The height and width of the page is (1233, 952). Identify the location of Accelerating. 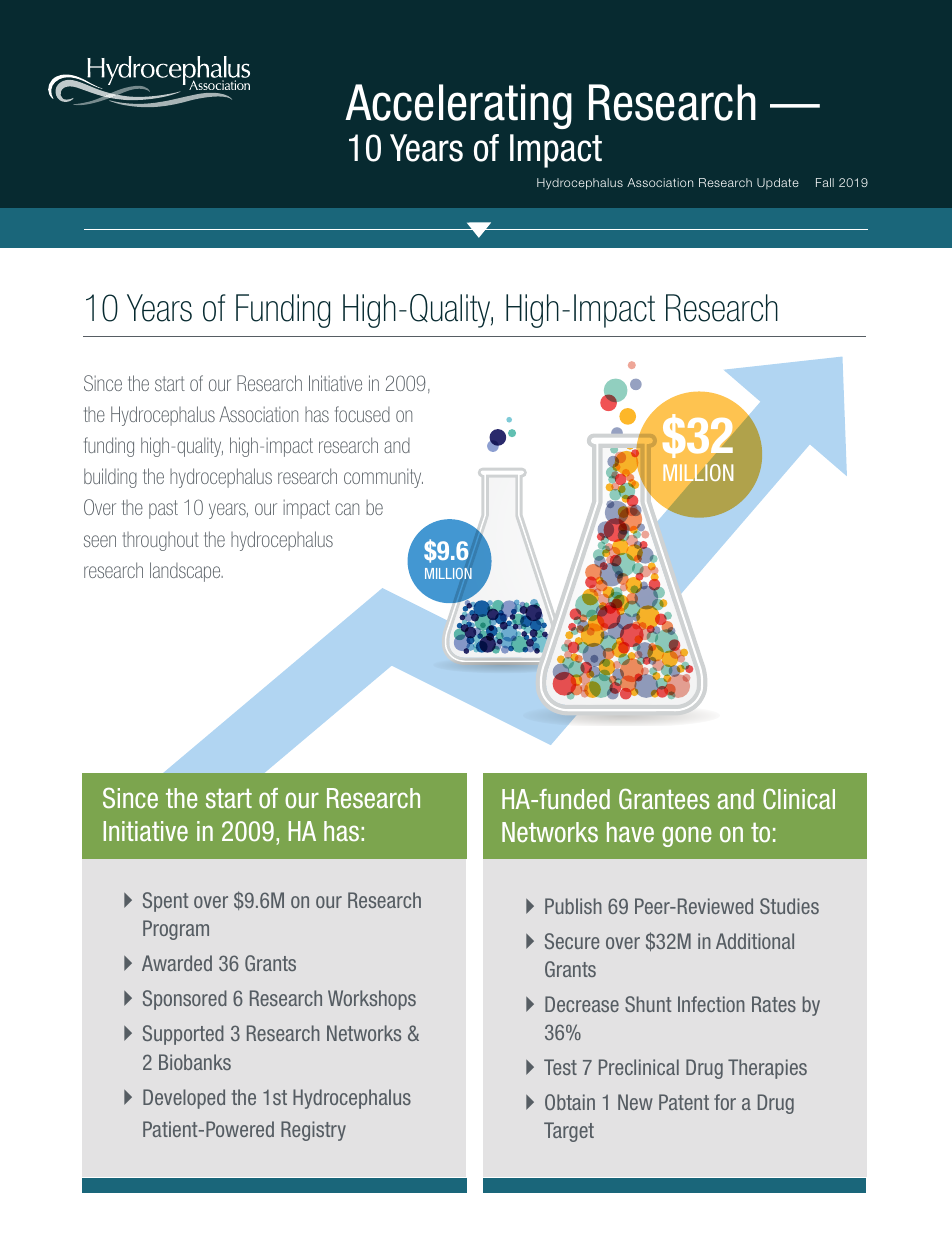
(458, 106).
